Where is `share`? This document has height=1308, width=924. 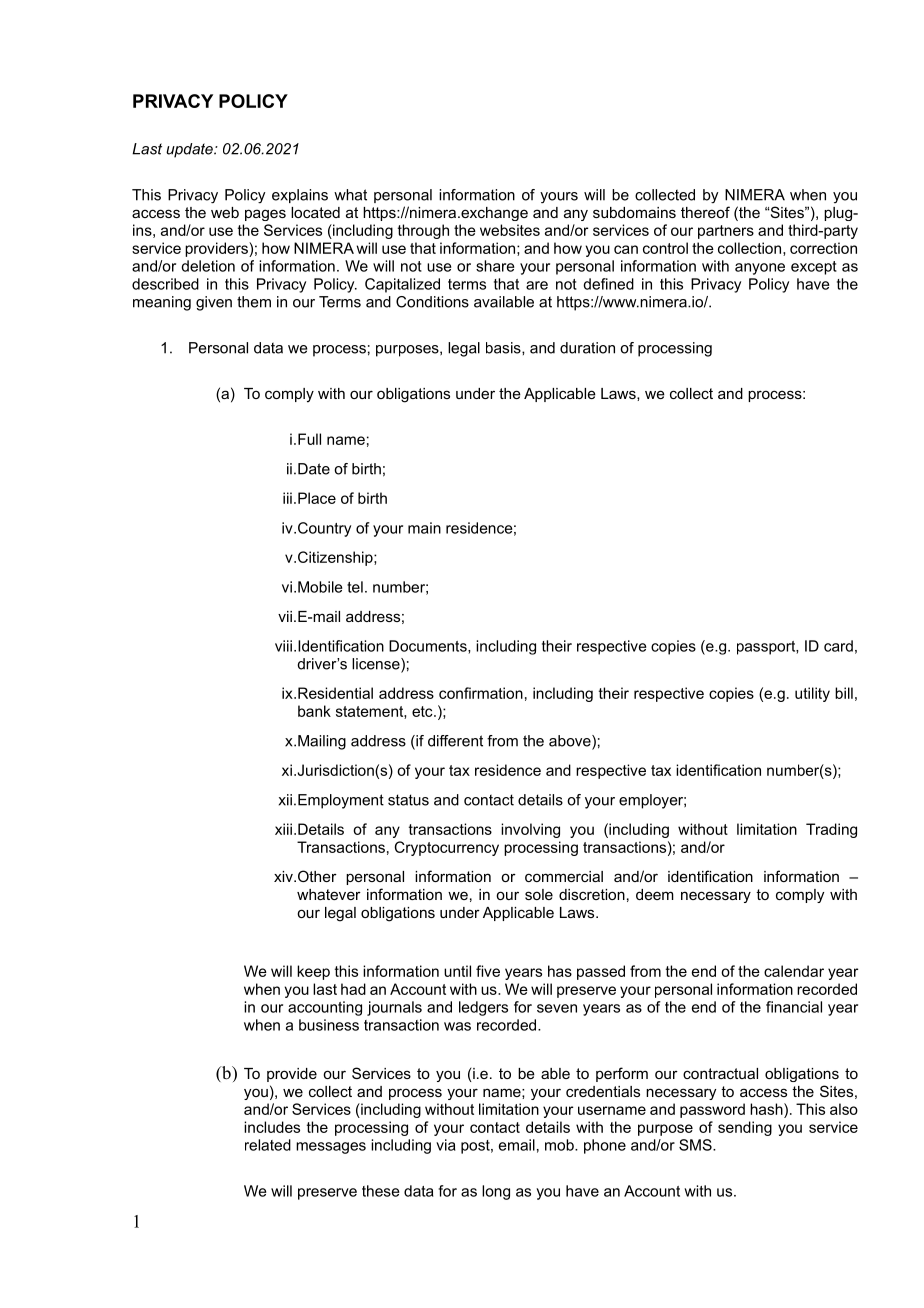 share is located at coordinates (495, 266).
